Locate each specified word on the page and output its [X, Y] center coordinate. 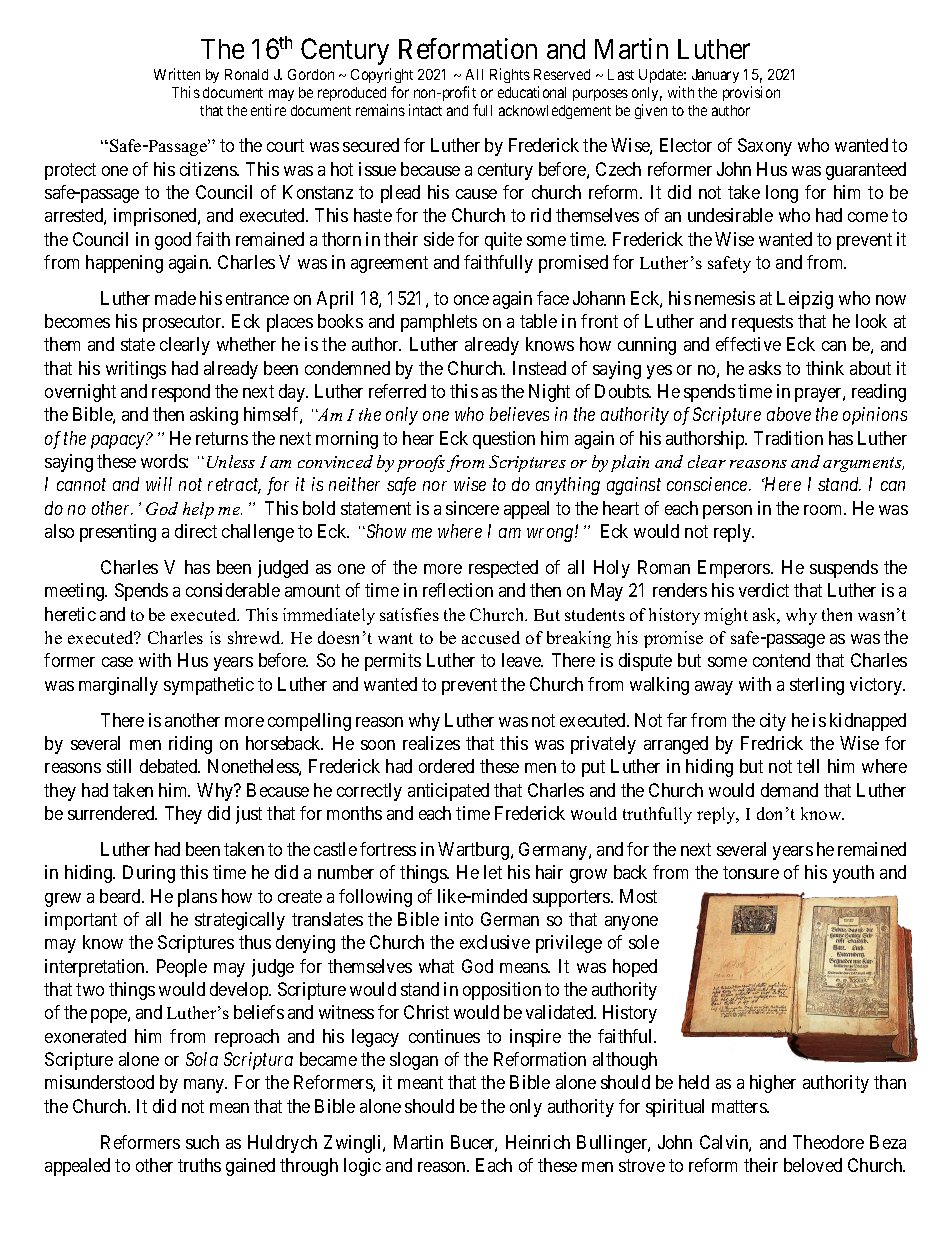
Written [177, 74]
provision [751, 93]
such [202, 1142]
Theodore [828, 1142]
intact [425, 110]
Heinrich [538, 1142]
